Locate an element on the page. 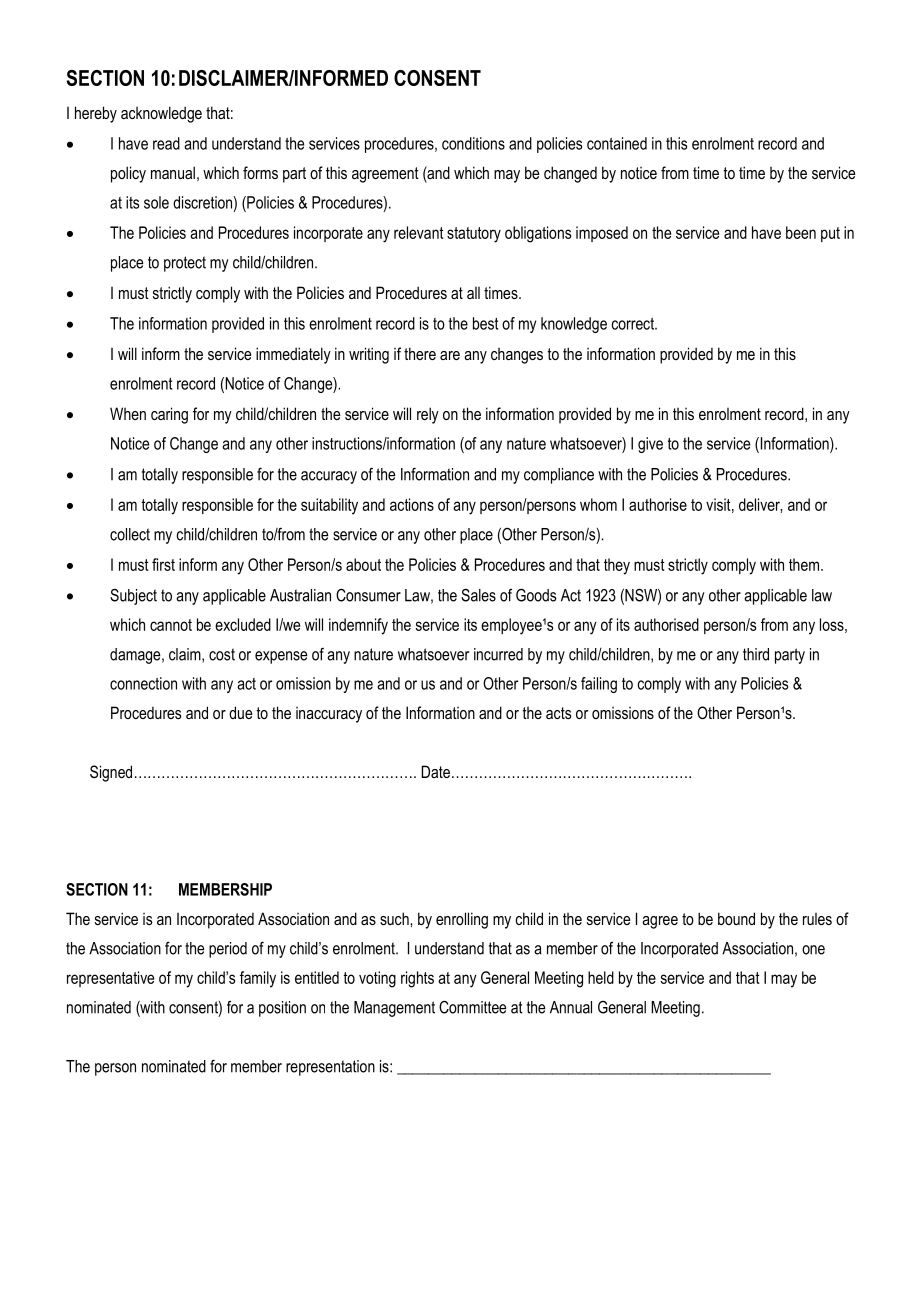  read is located at coordinates (166, 143).
